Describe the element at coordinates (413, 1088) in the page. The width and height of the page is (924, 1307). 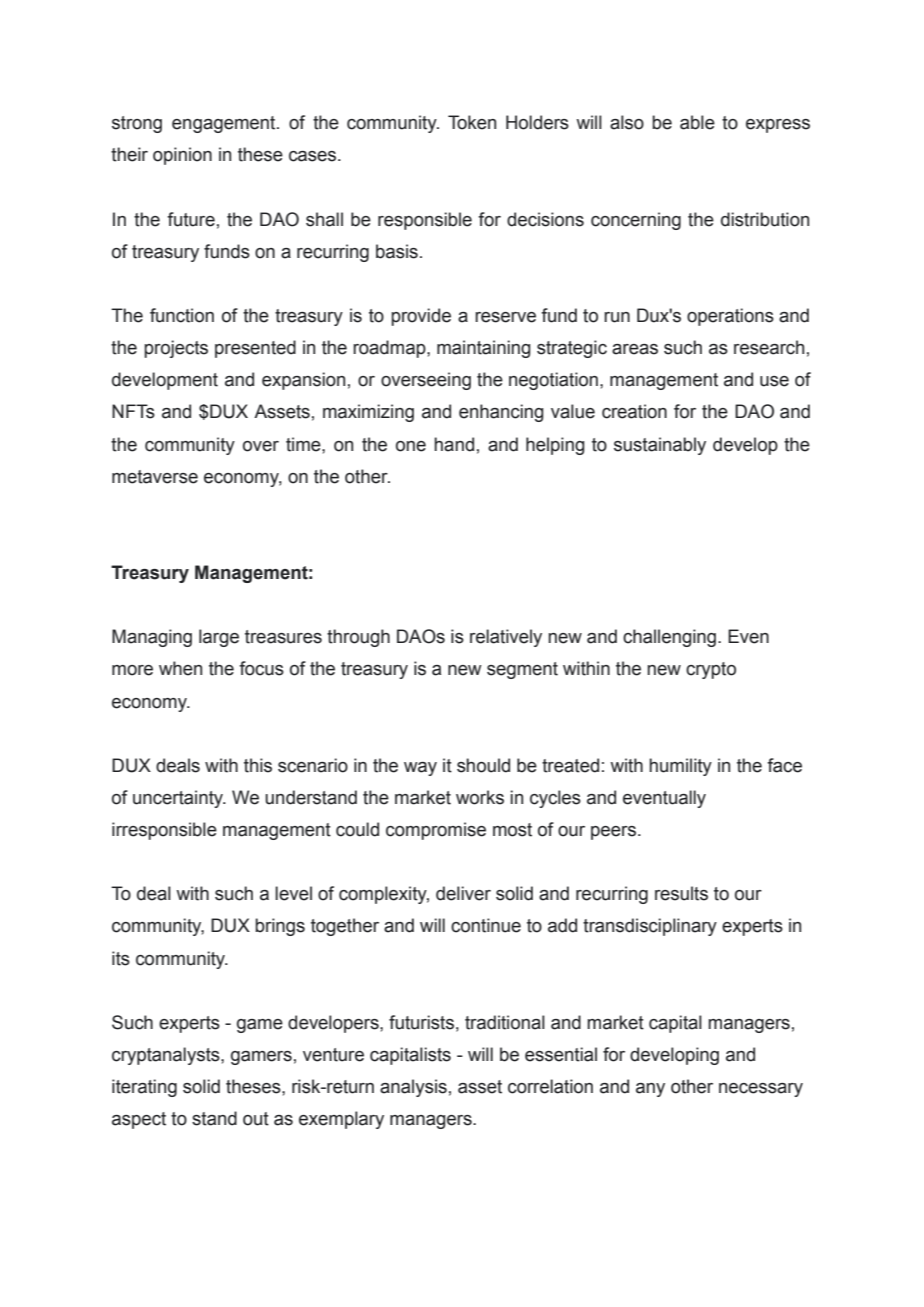
I see `analysis` at that location.
